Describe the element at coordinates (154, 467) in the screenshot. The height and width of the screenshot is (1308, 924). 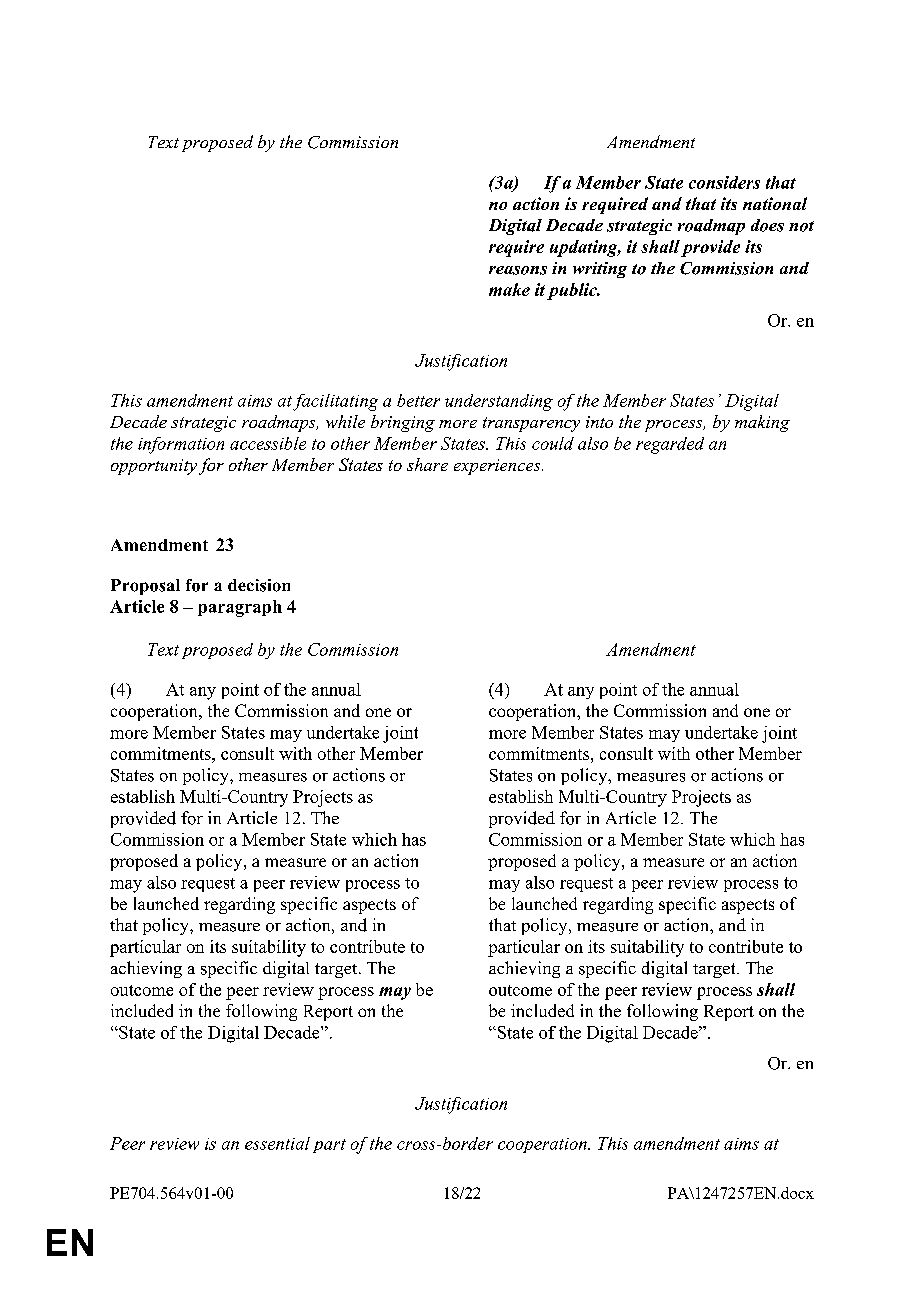
I see `opportunity` at that location.
